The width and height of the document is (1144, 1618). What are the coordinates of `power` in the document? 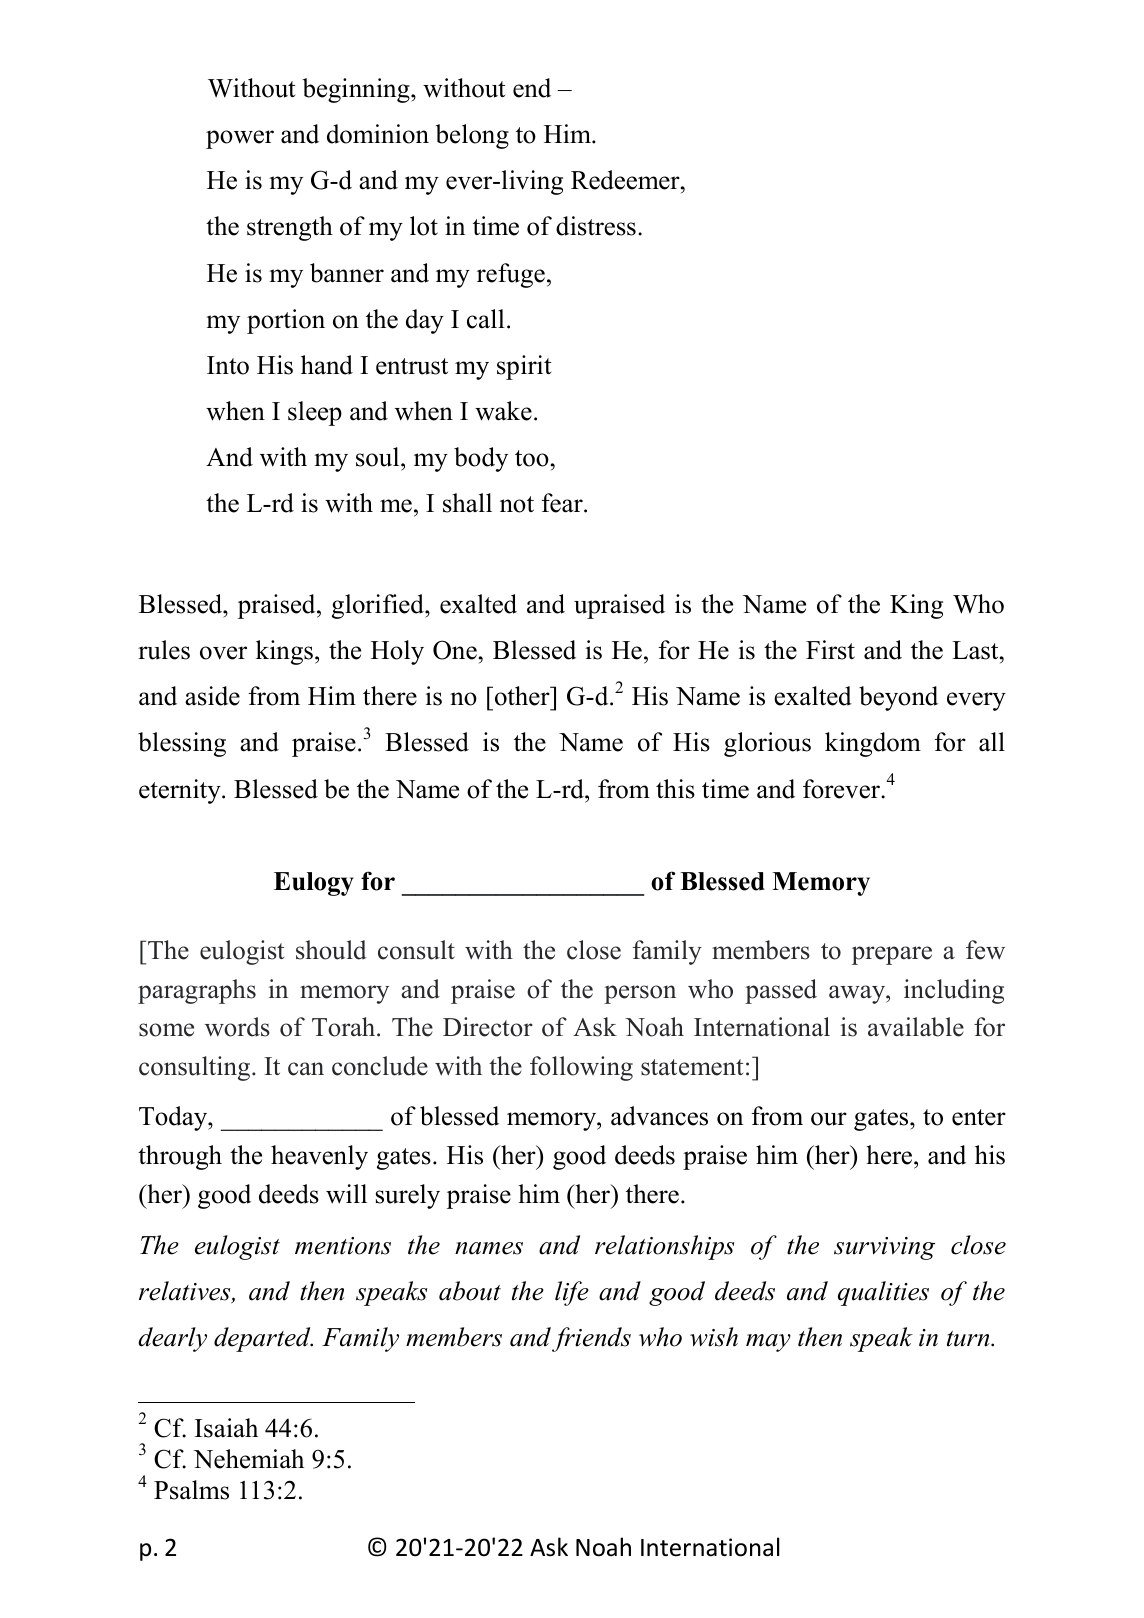 It's located at (240, 139).
